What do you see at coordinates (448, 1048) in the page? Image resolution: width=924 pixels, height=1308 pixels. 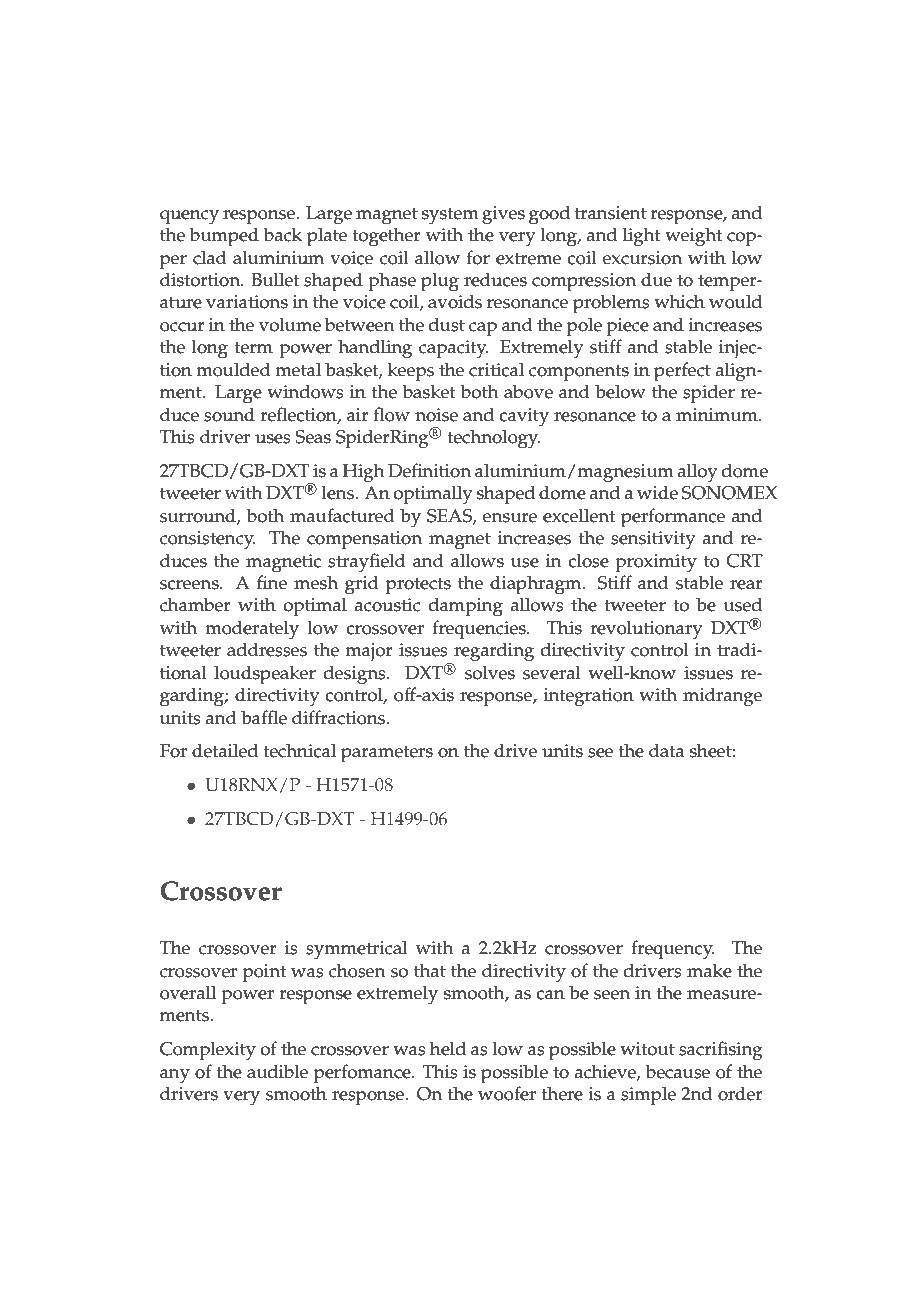 I see `held` at bounding box center [448, 1048].
